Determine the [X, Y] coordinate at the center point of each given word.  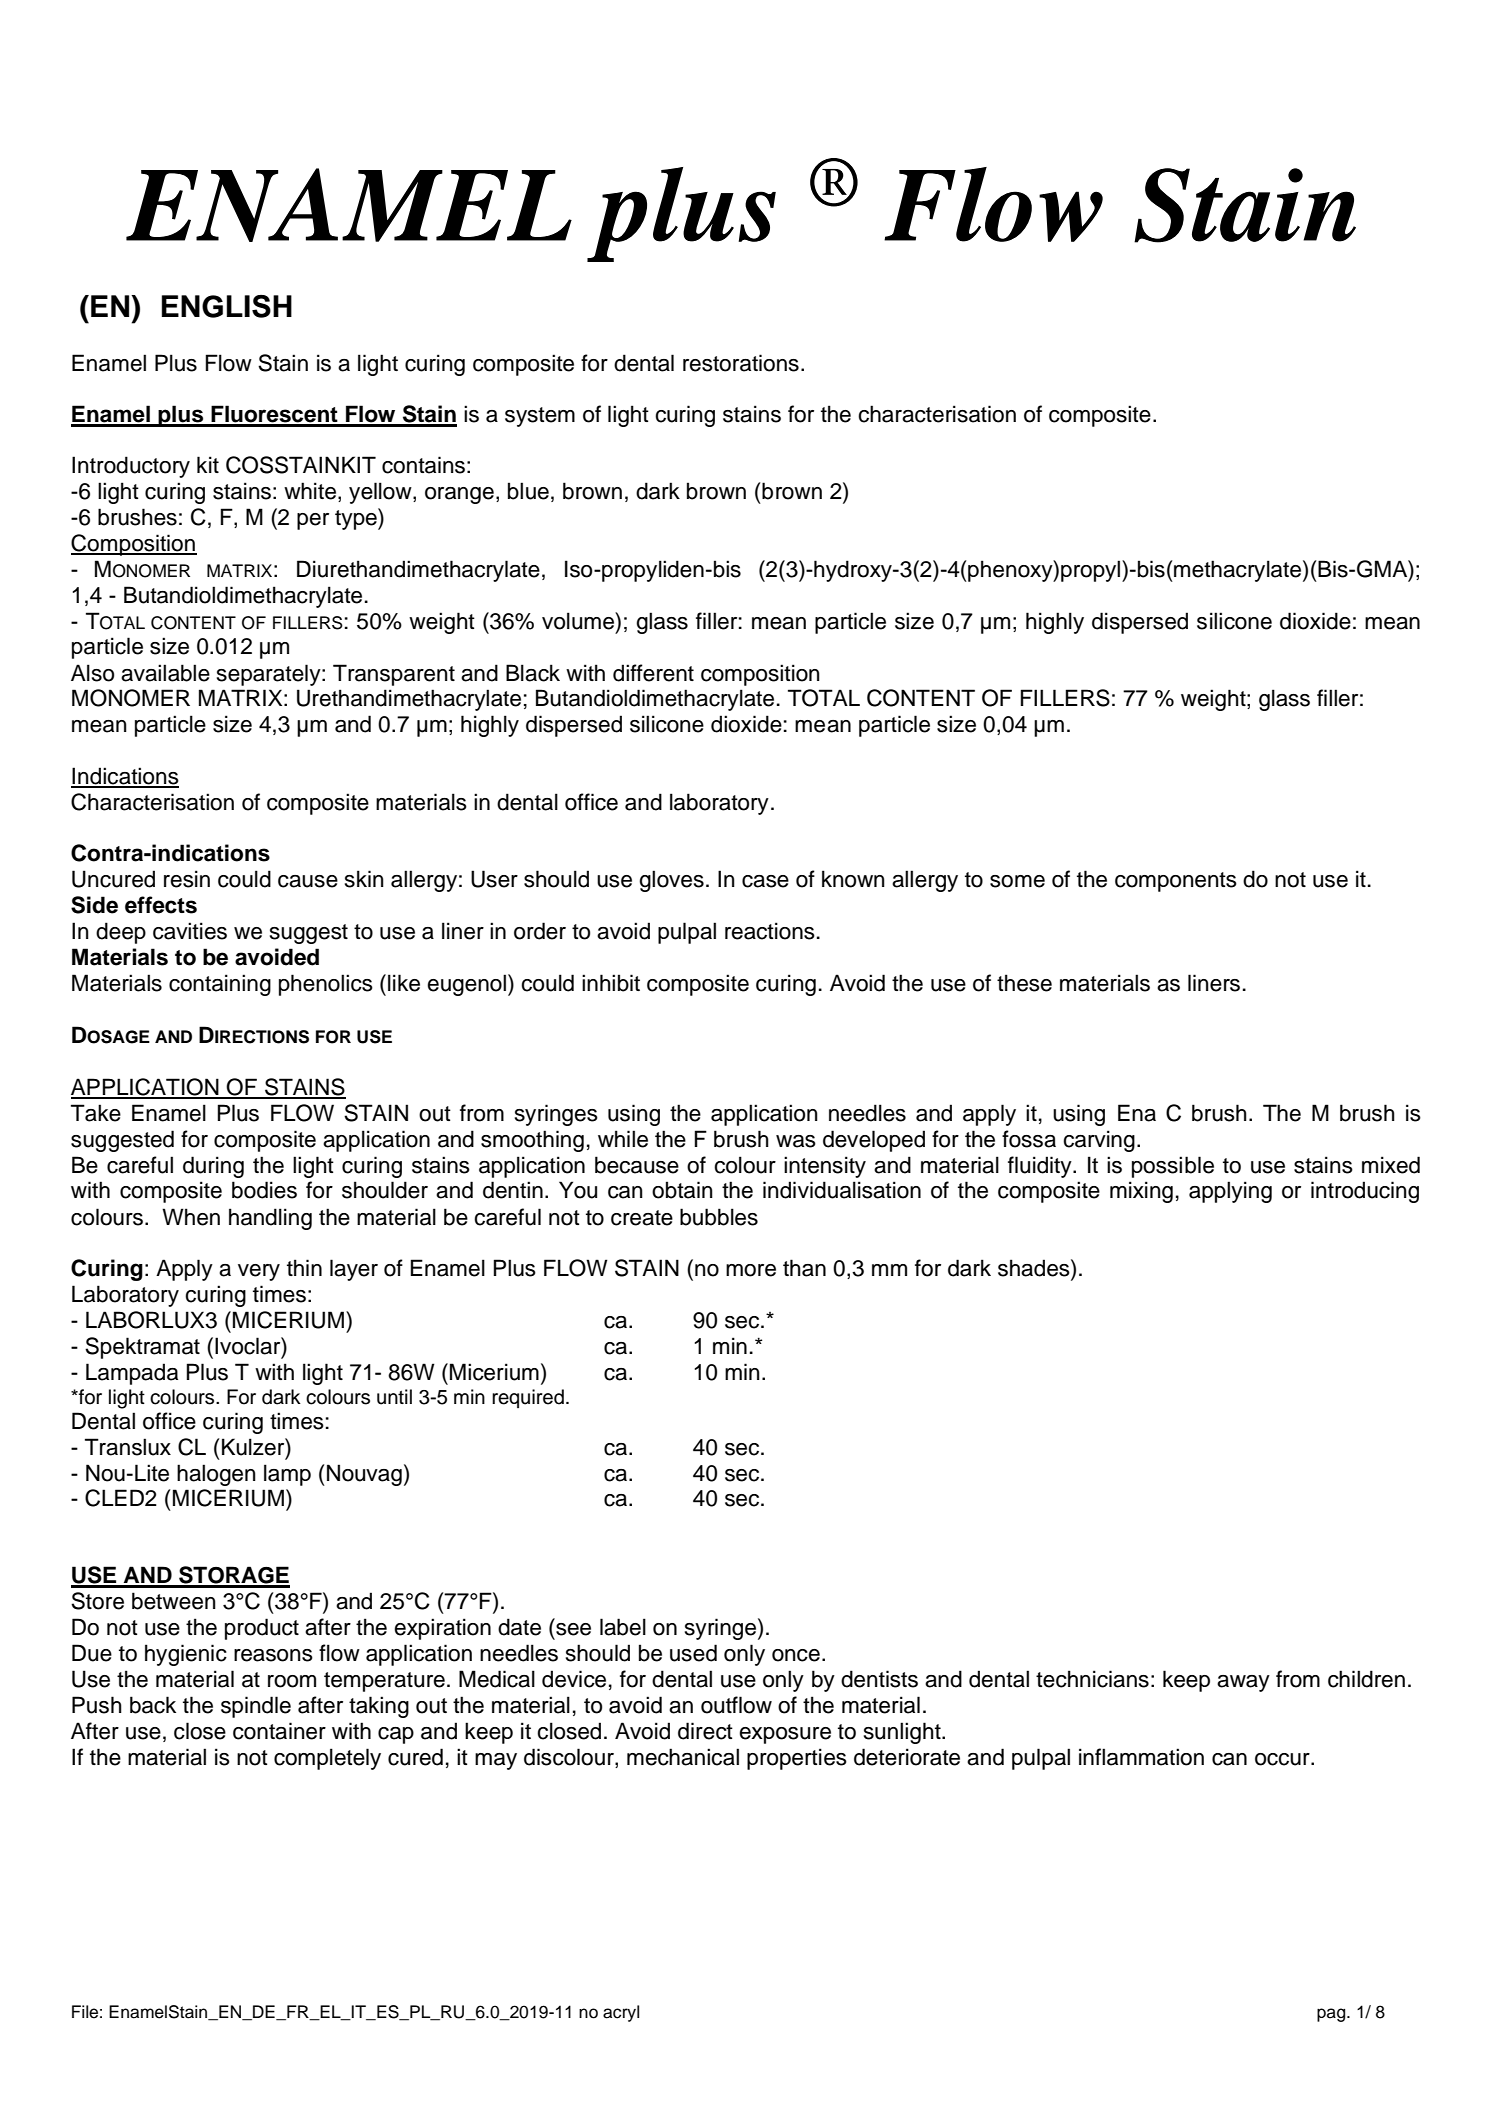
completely [327, 1759]
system [540, 417]
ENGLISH [227, 306]
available [165, 673]
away [1243, 1683]
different [653, 673]
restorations [741, 363]
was [796, 1141]
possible [1173, 1167]
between [174, 1601]
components [1176, 882]
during [213, 1167]
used [693, 1653]
